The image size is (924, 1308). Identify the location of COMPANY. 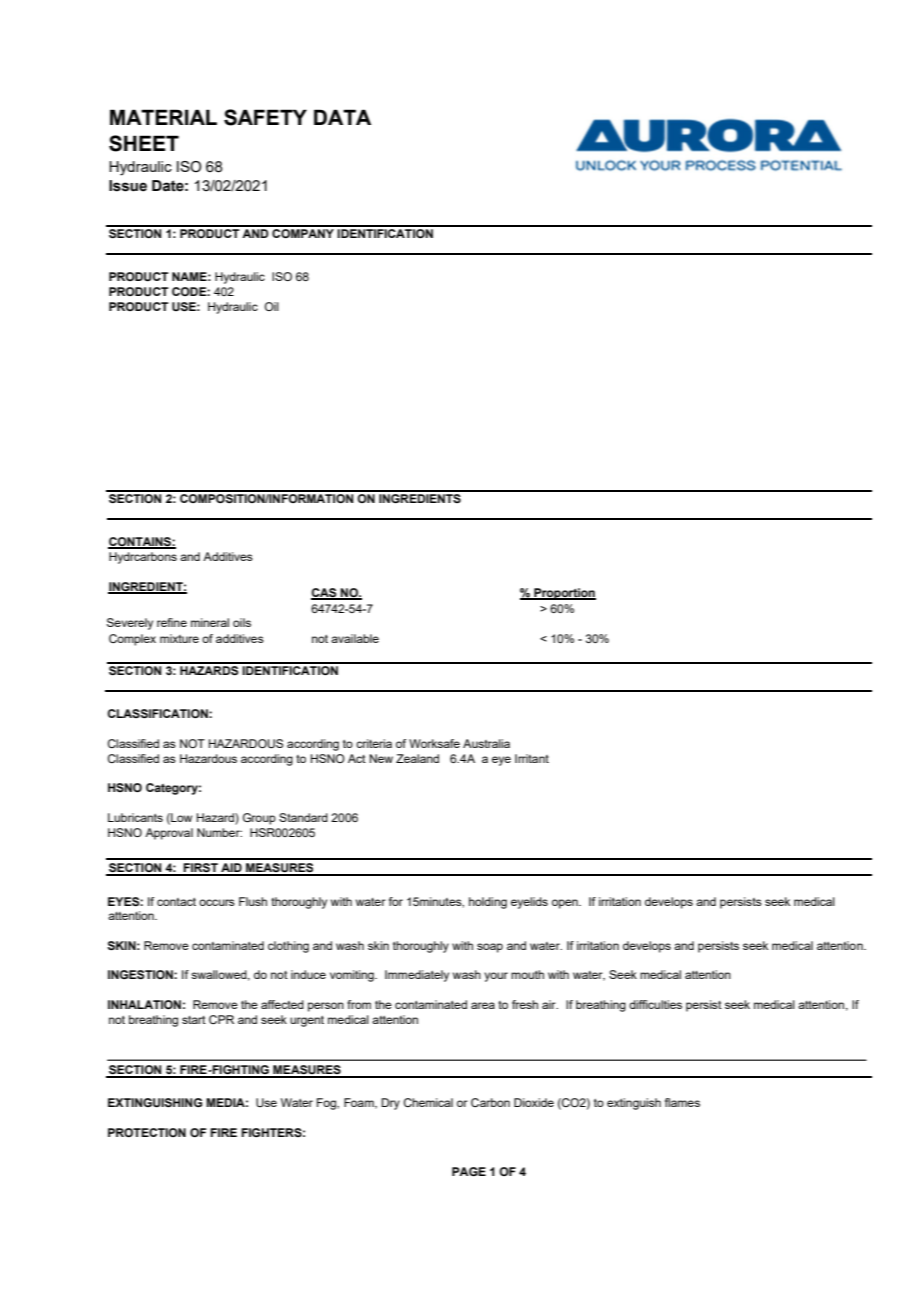
(303, 232).
